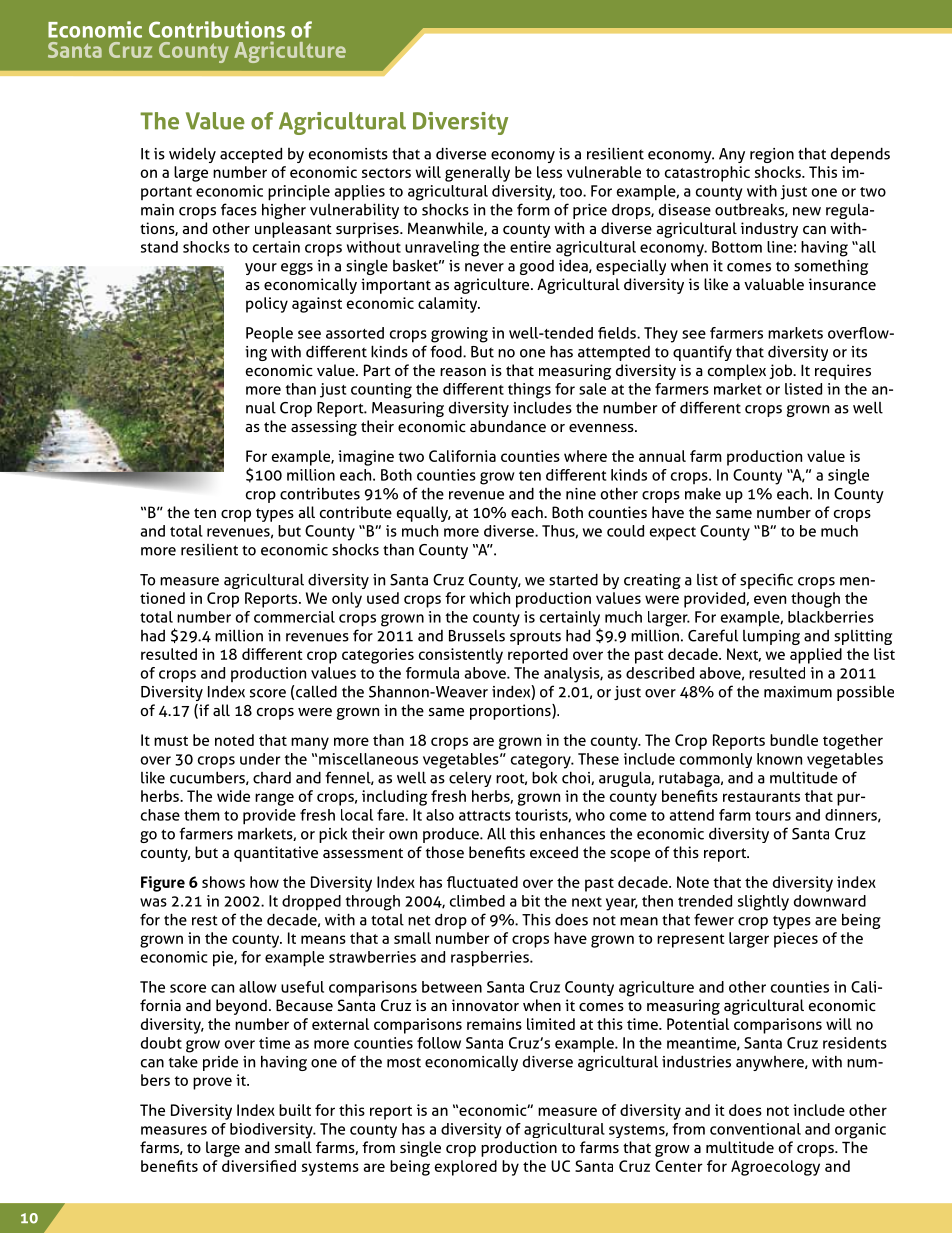 The image size is (952, 1233). Describe the element at coordinates (485, 816) in the screenshot. I see `attracts` at that location.
